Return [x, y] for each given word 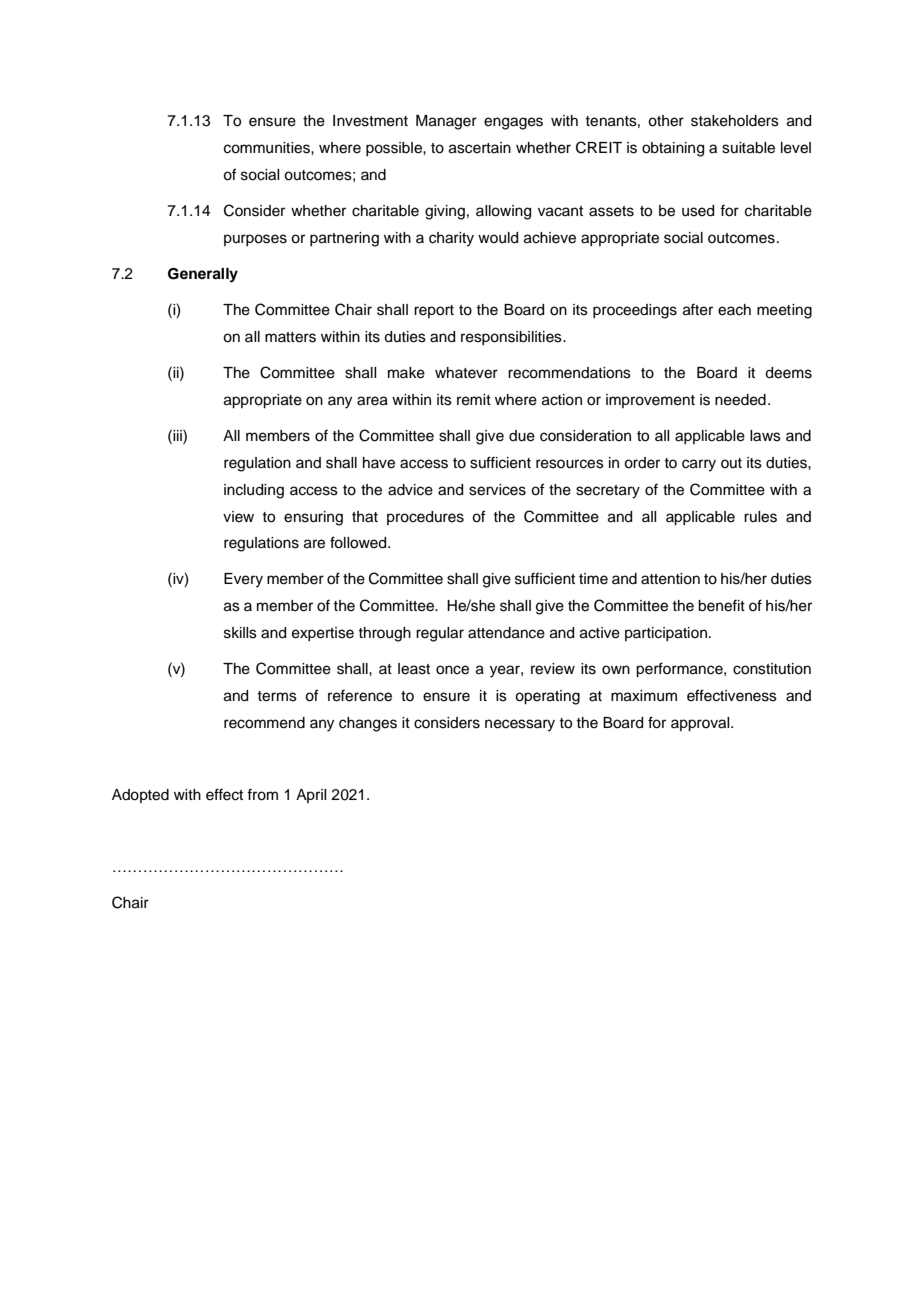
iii [177, 435]
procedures [425, 518]
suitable [748, 148]
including [254, 491]
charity [451, 239]
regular [440, 634]
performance [680, 670]
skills [240, 633]
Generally [203, 275]
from [262, 794]
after [698, 309]
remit [474, 400]
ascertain [480, 148]
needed [740, 400]
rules [760, 517]
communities [268, 148]
